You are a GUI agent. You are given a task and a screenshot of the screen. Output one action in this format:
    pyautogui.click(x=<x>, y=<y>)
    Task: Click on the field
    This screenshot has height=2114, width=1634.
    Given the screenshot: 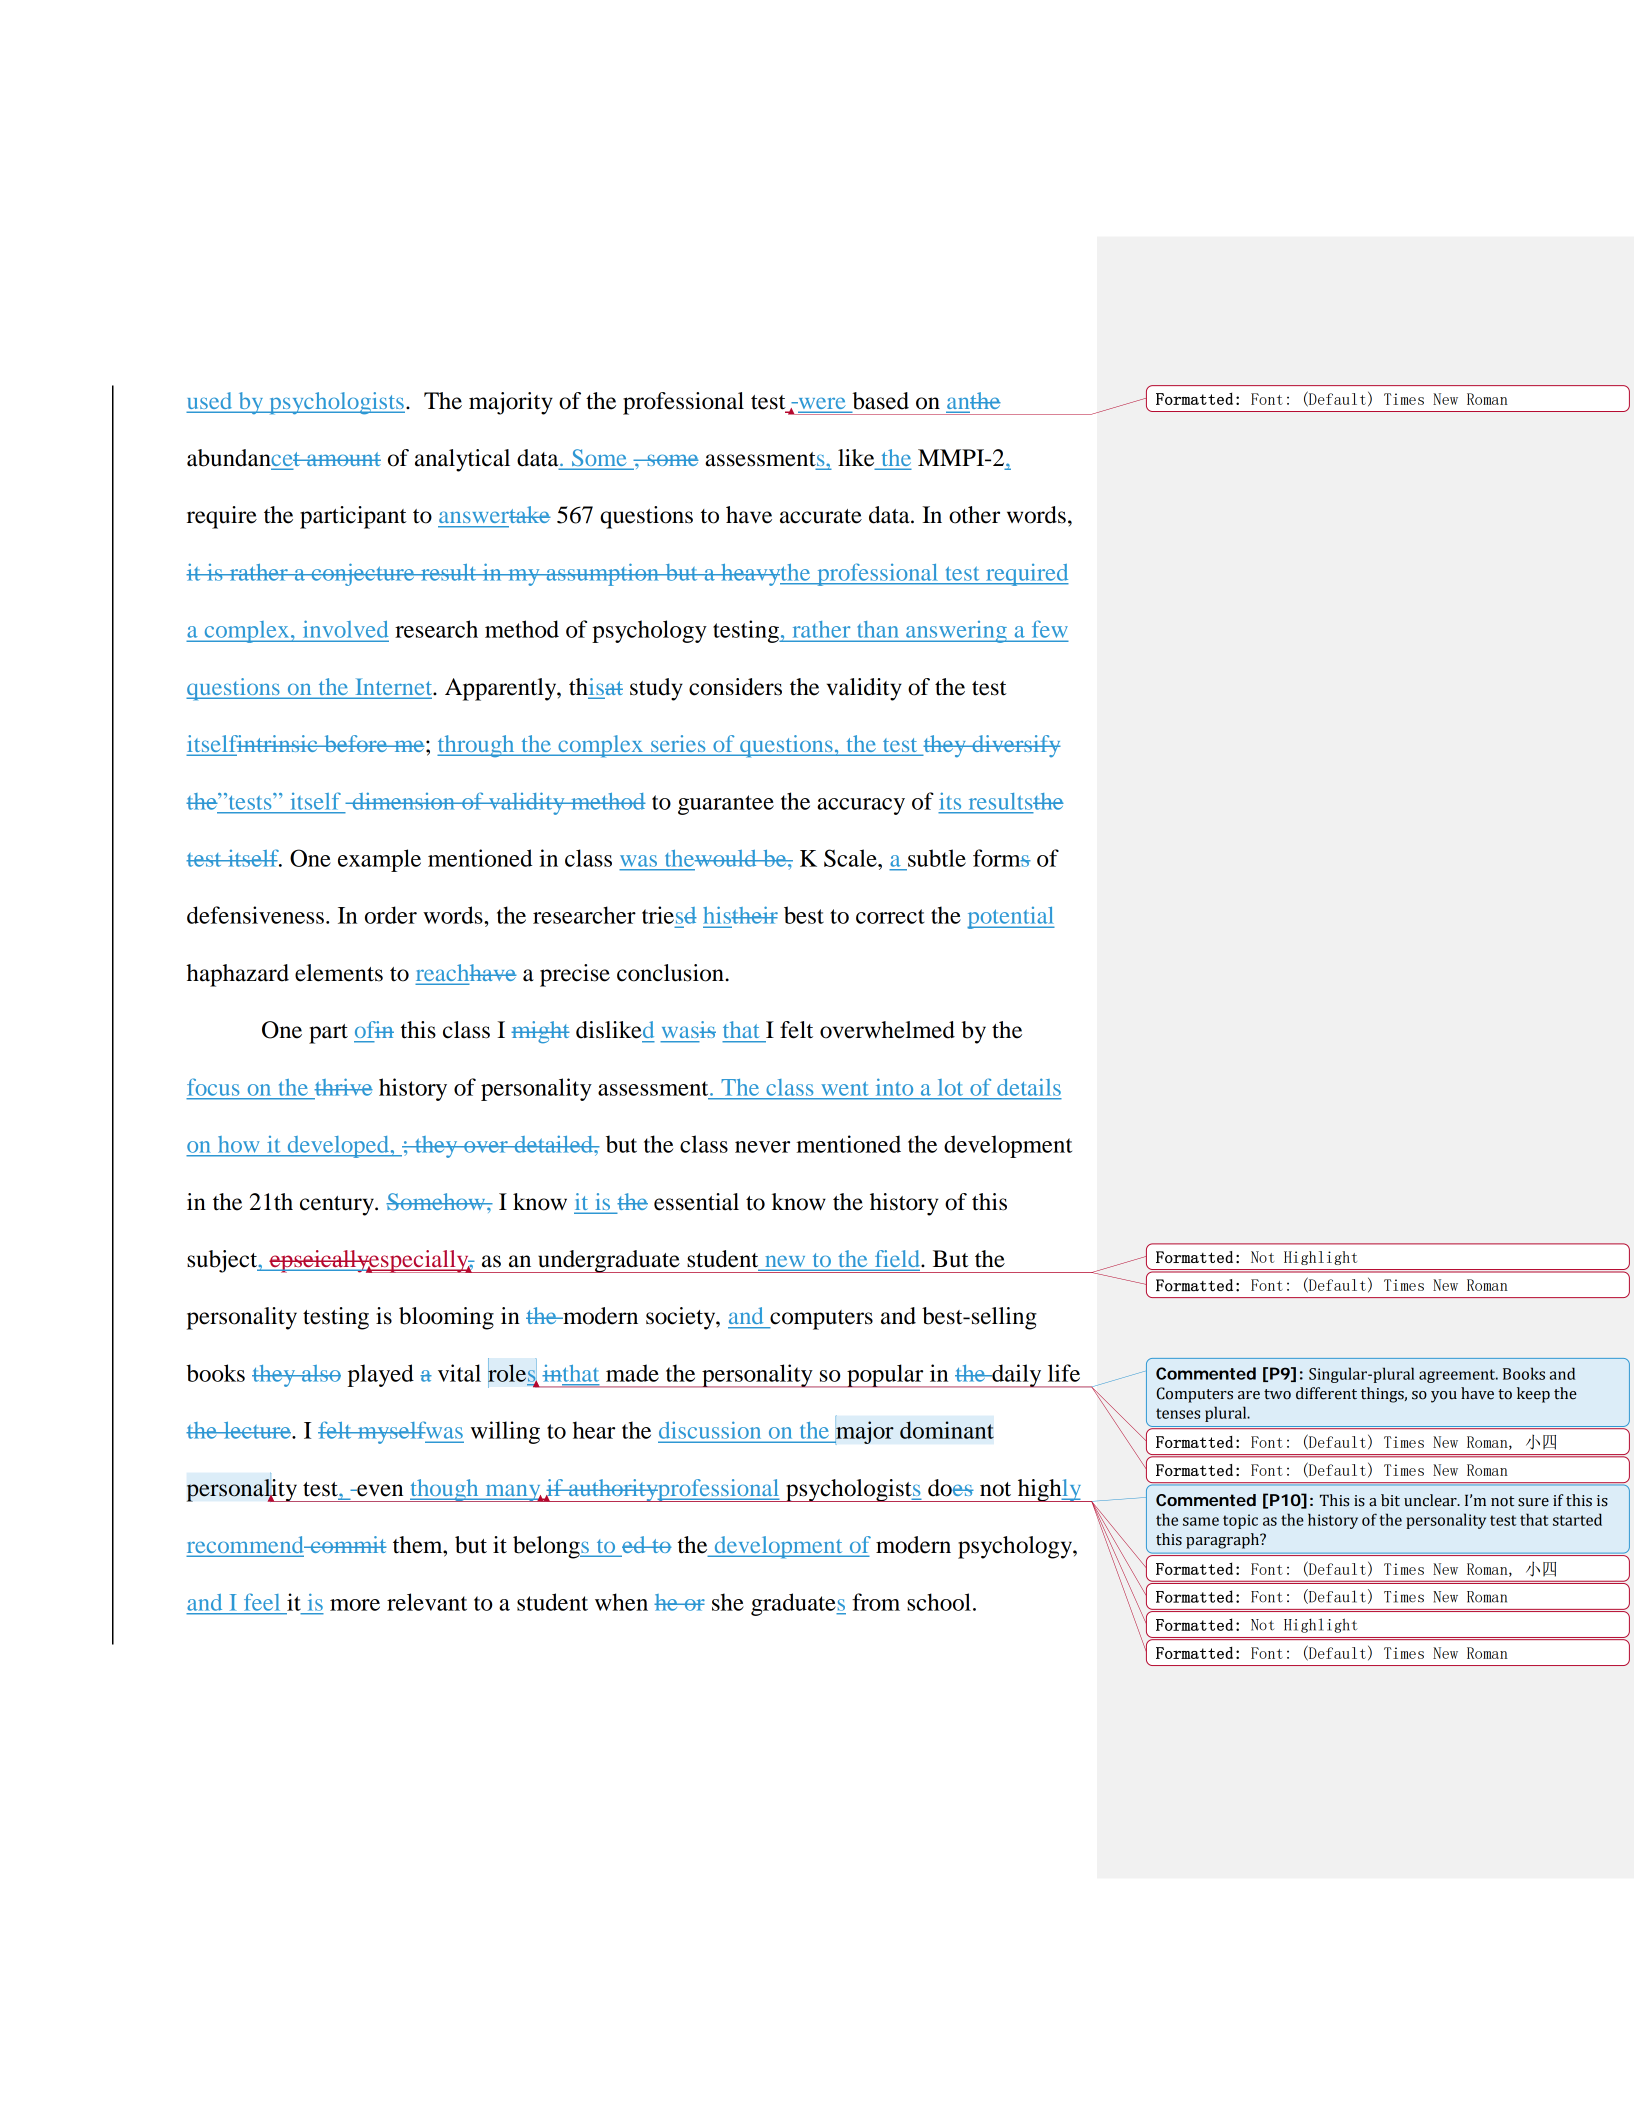 What is the action you would take?
    pyautogui.click(x=897, y=1260)
